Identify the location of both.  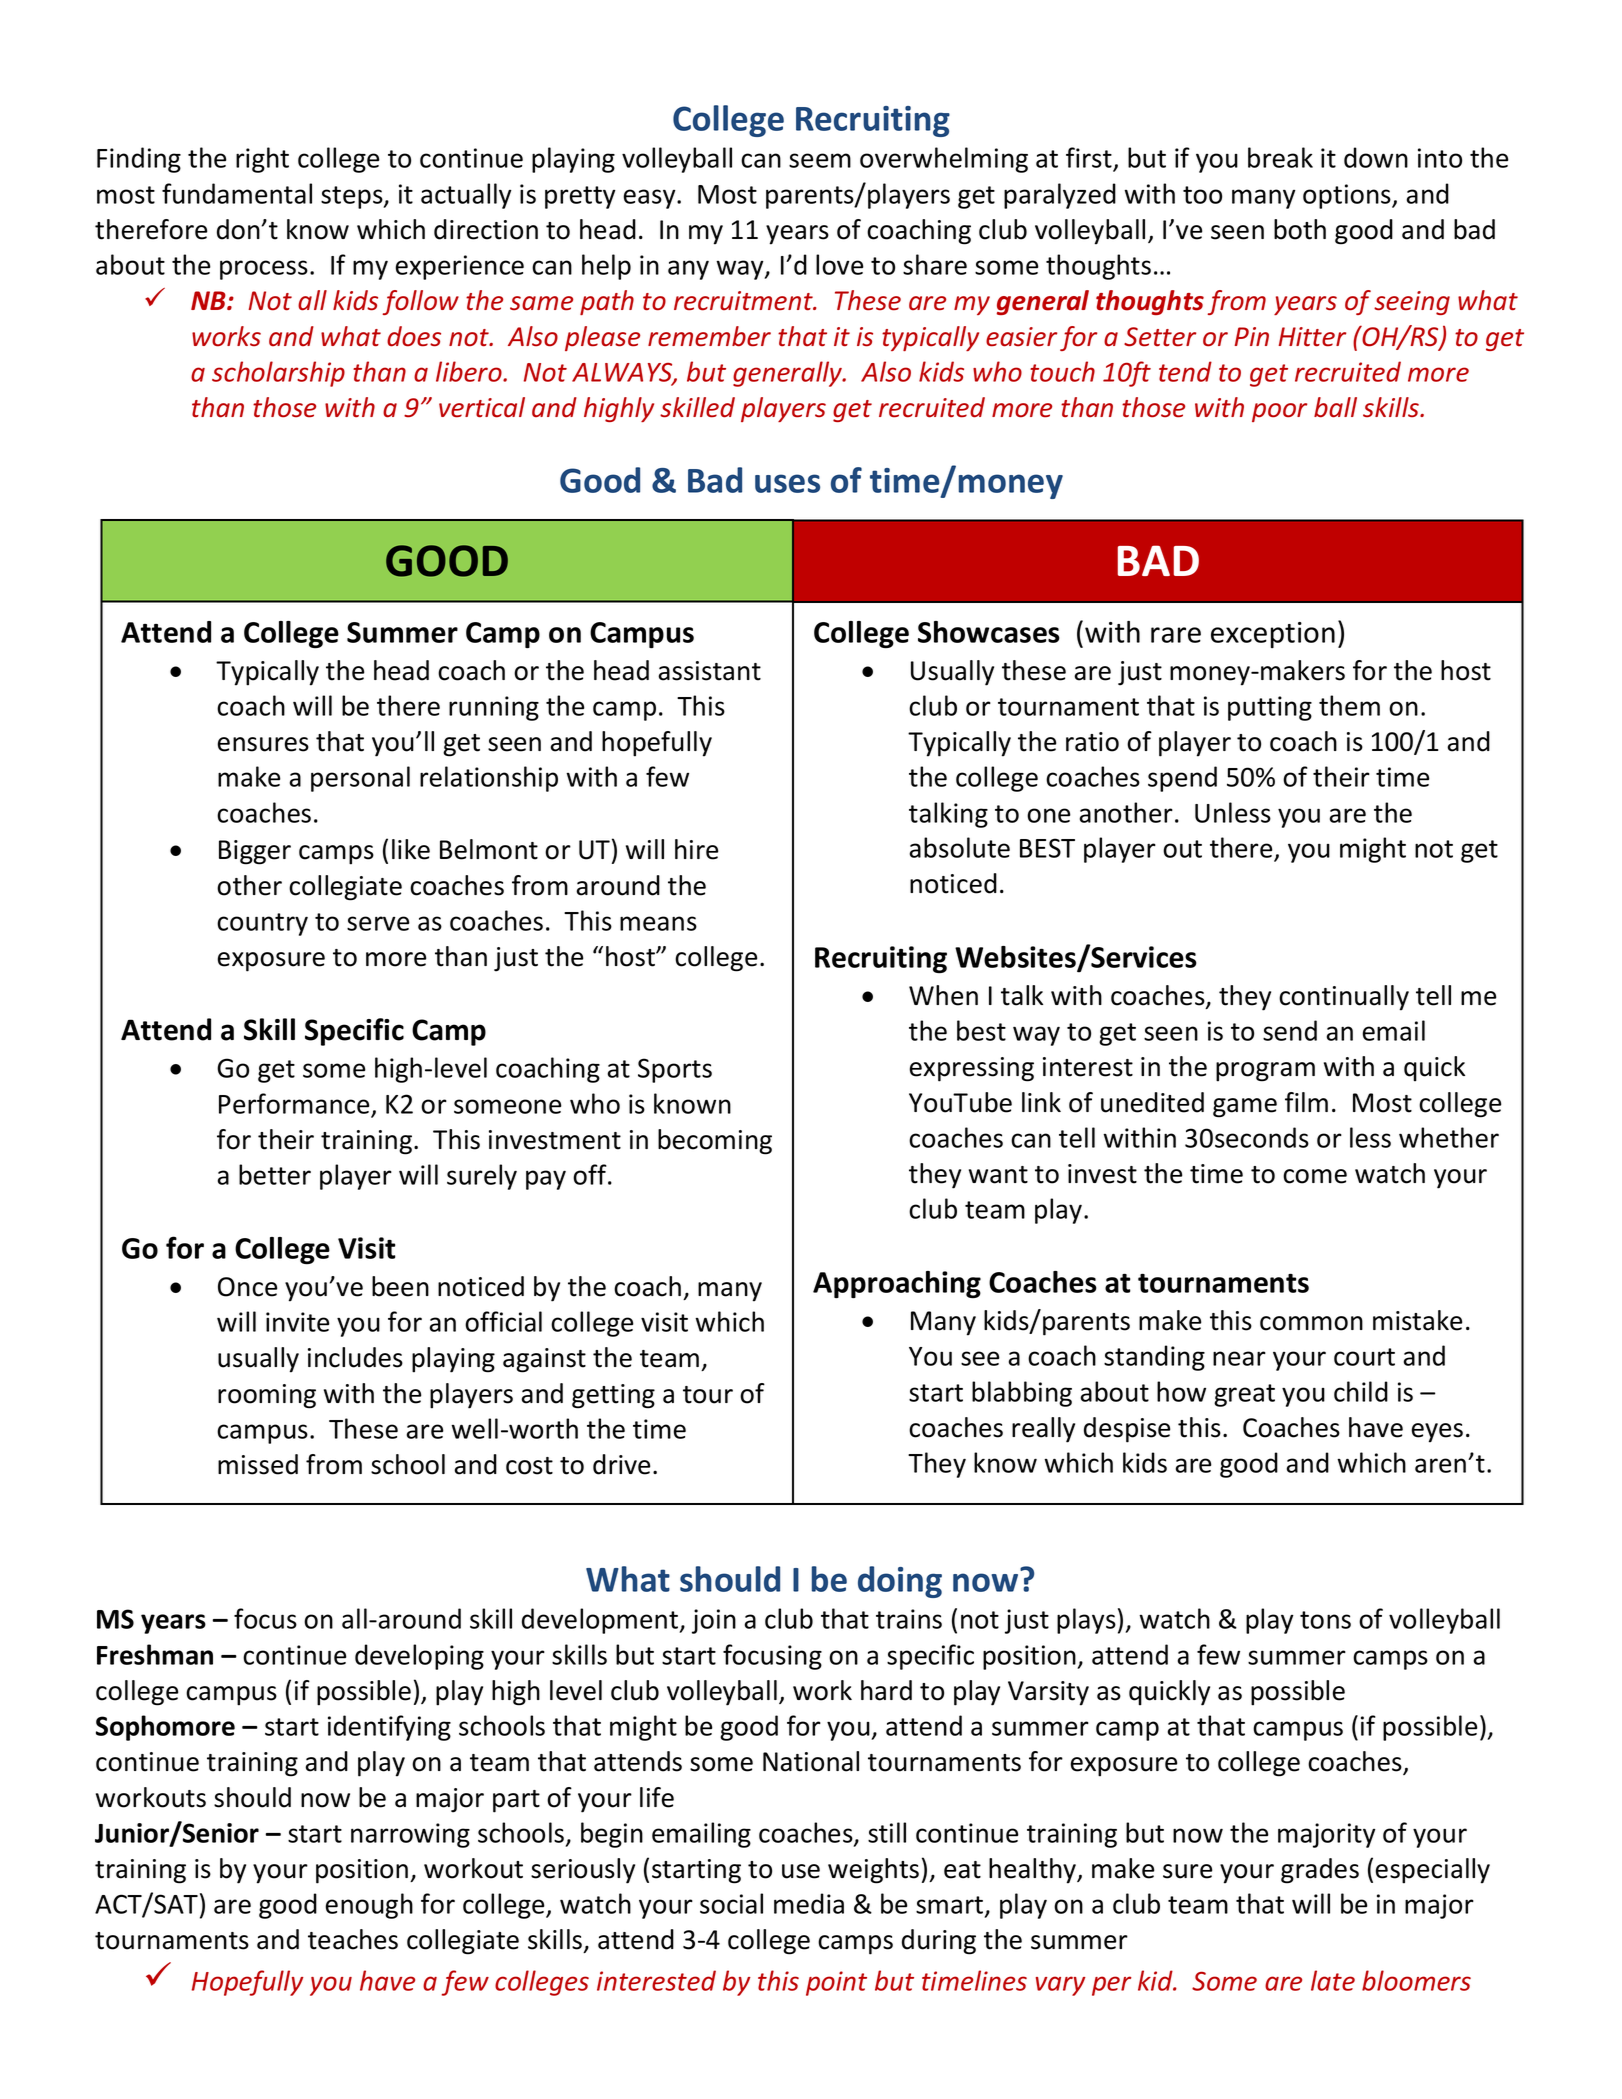
(1300, 229).
